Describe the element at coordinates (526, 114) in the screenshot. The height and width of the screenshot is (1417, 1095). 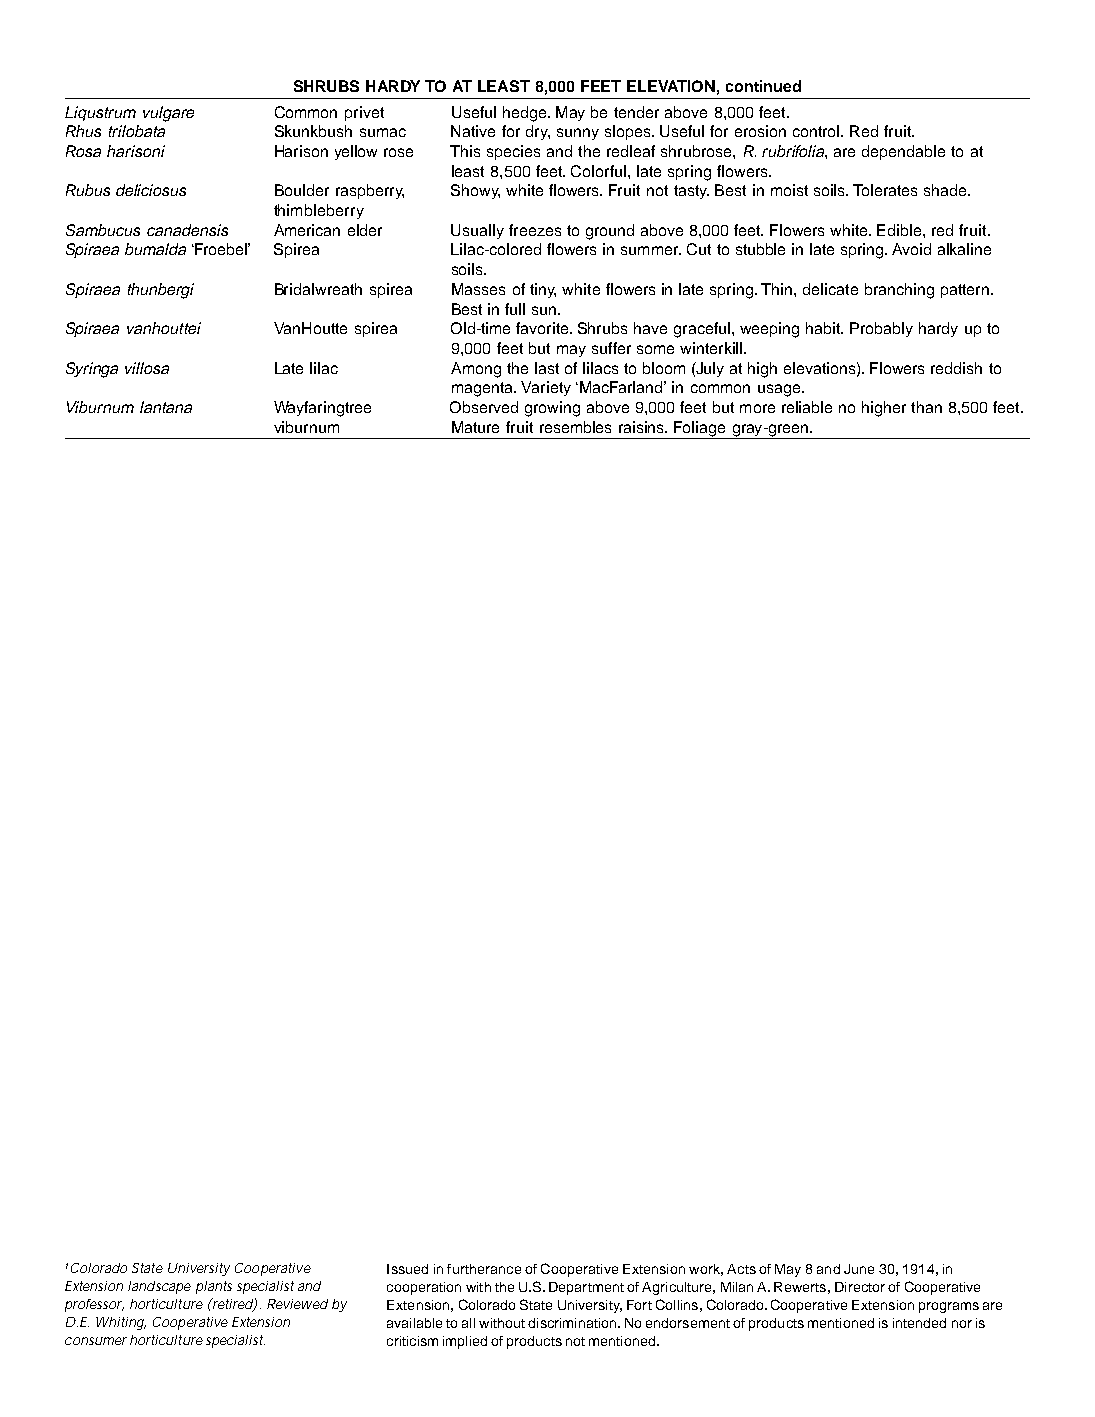
I see `hedge` at that location.
